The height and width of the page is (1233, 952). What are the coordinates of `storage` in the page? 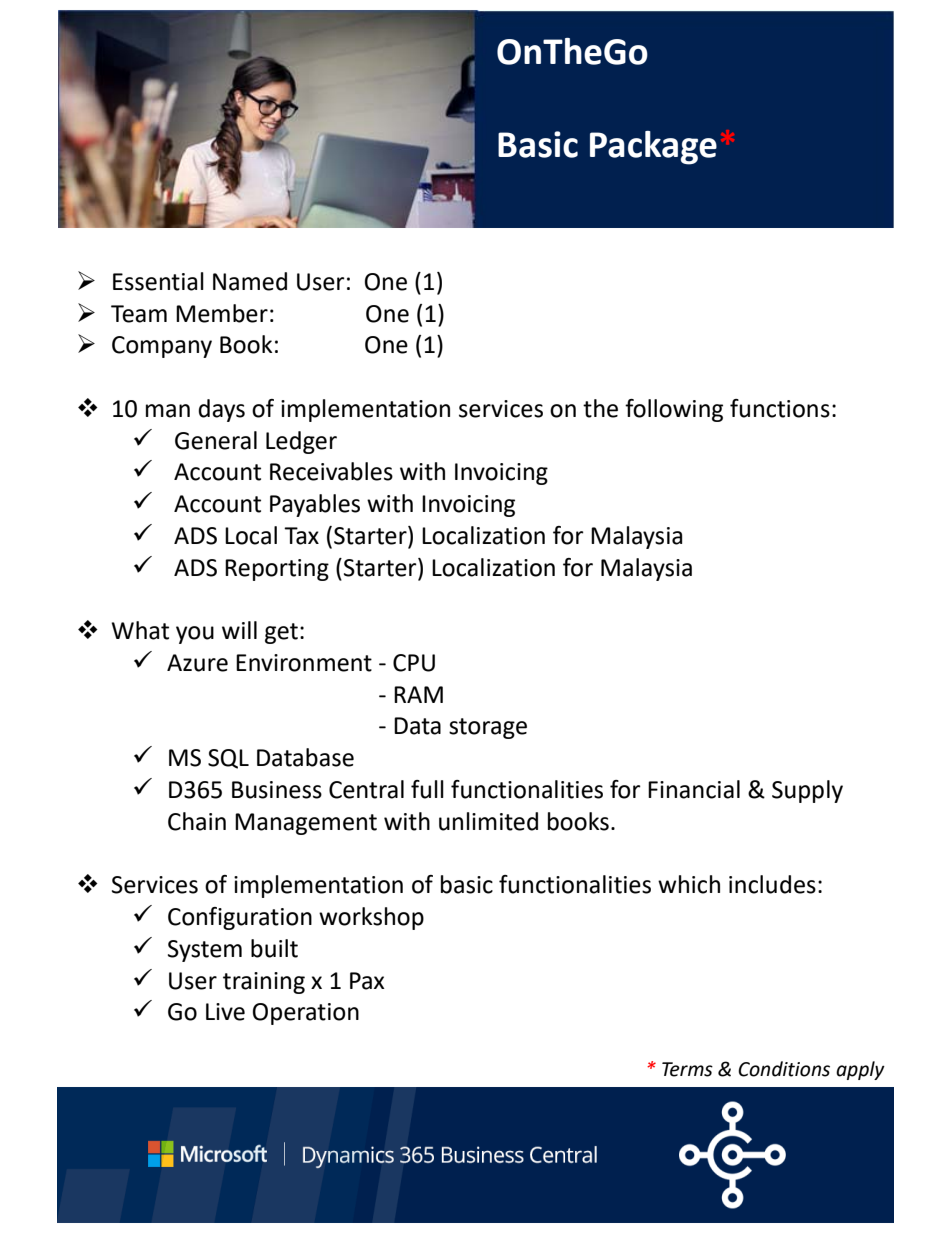 It's located at (488, 728).
